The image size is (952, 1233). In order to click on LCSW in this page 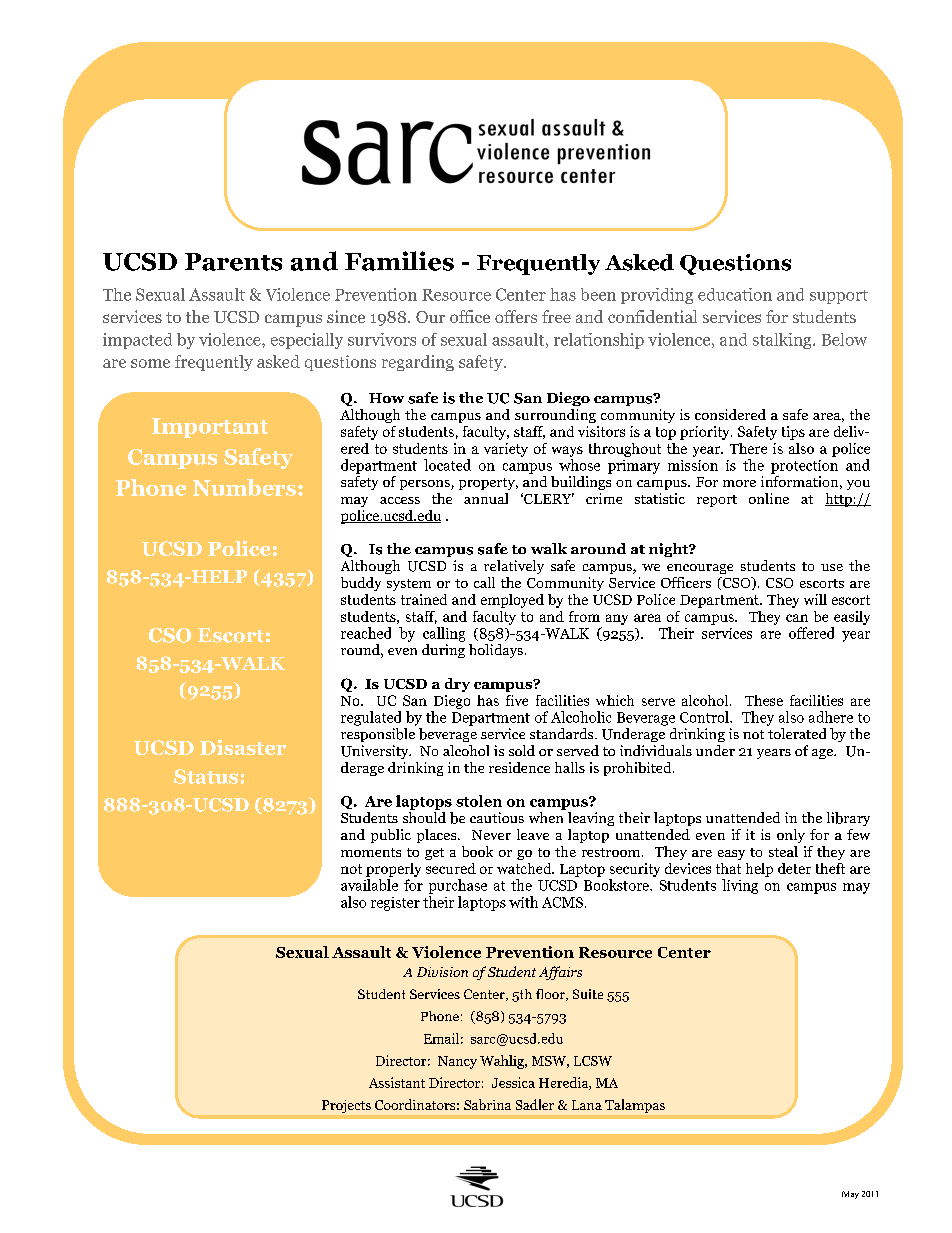, I will do `click(593, 1061)`.
